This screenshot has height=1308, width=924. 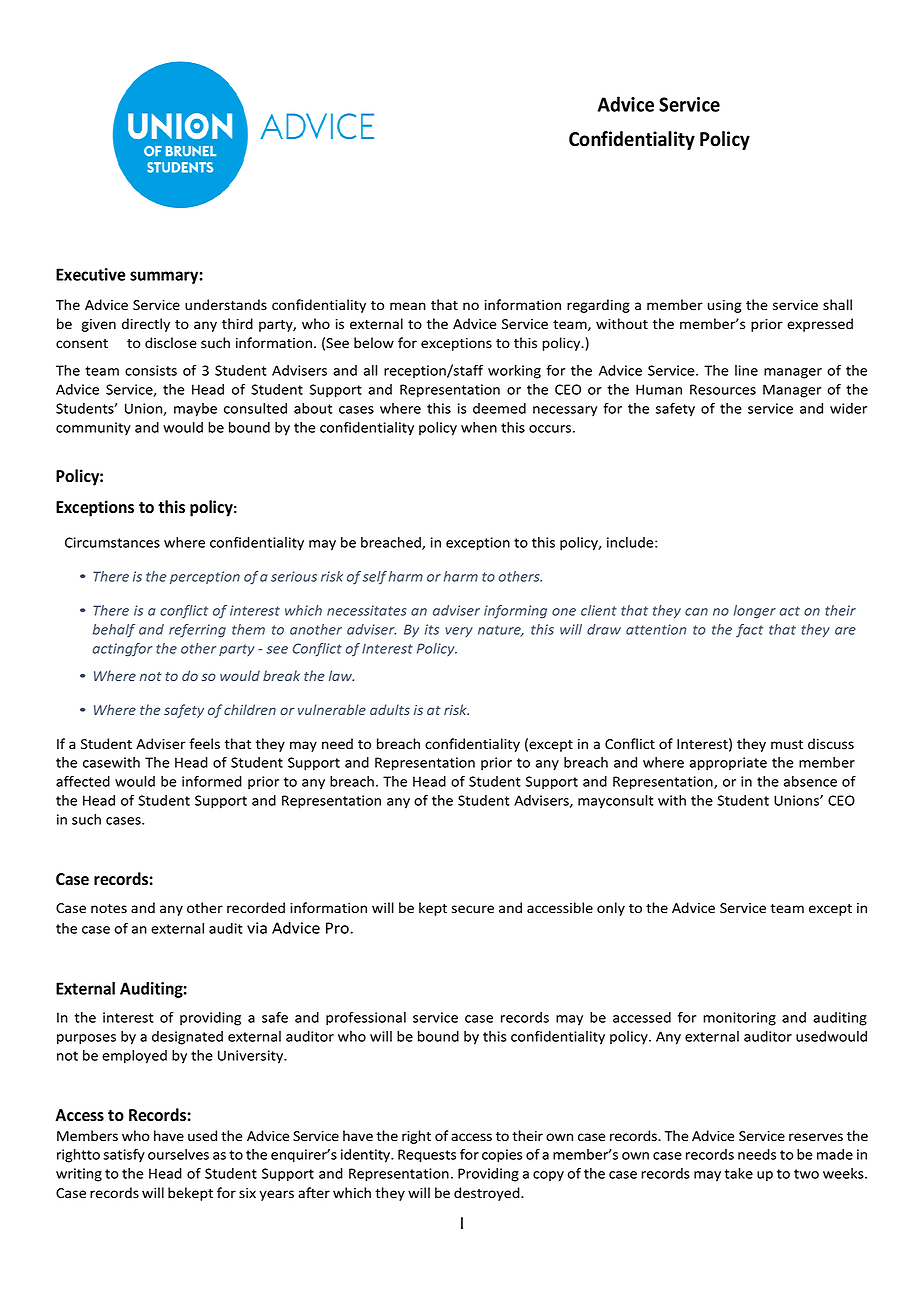 What do you see at coordinates (473, 909) in the screenshot?
I see `secure` at bounding box center [473, 909].
